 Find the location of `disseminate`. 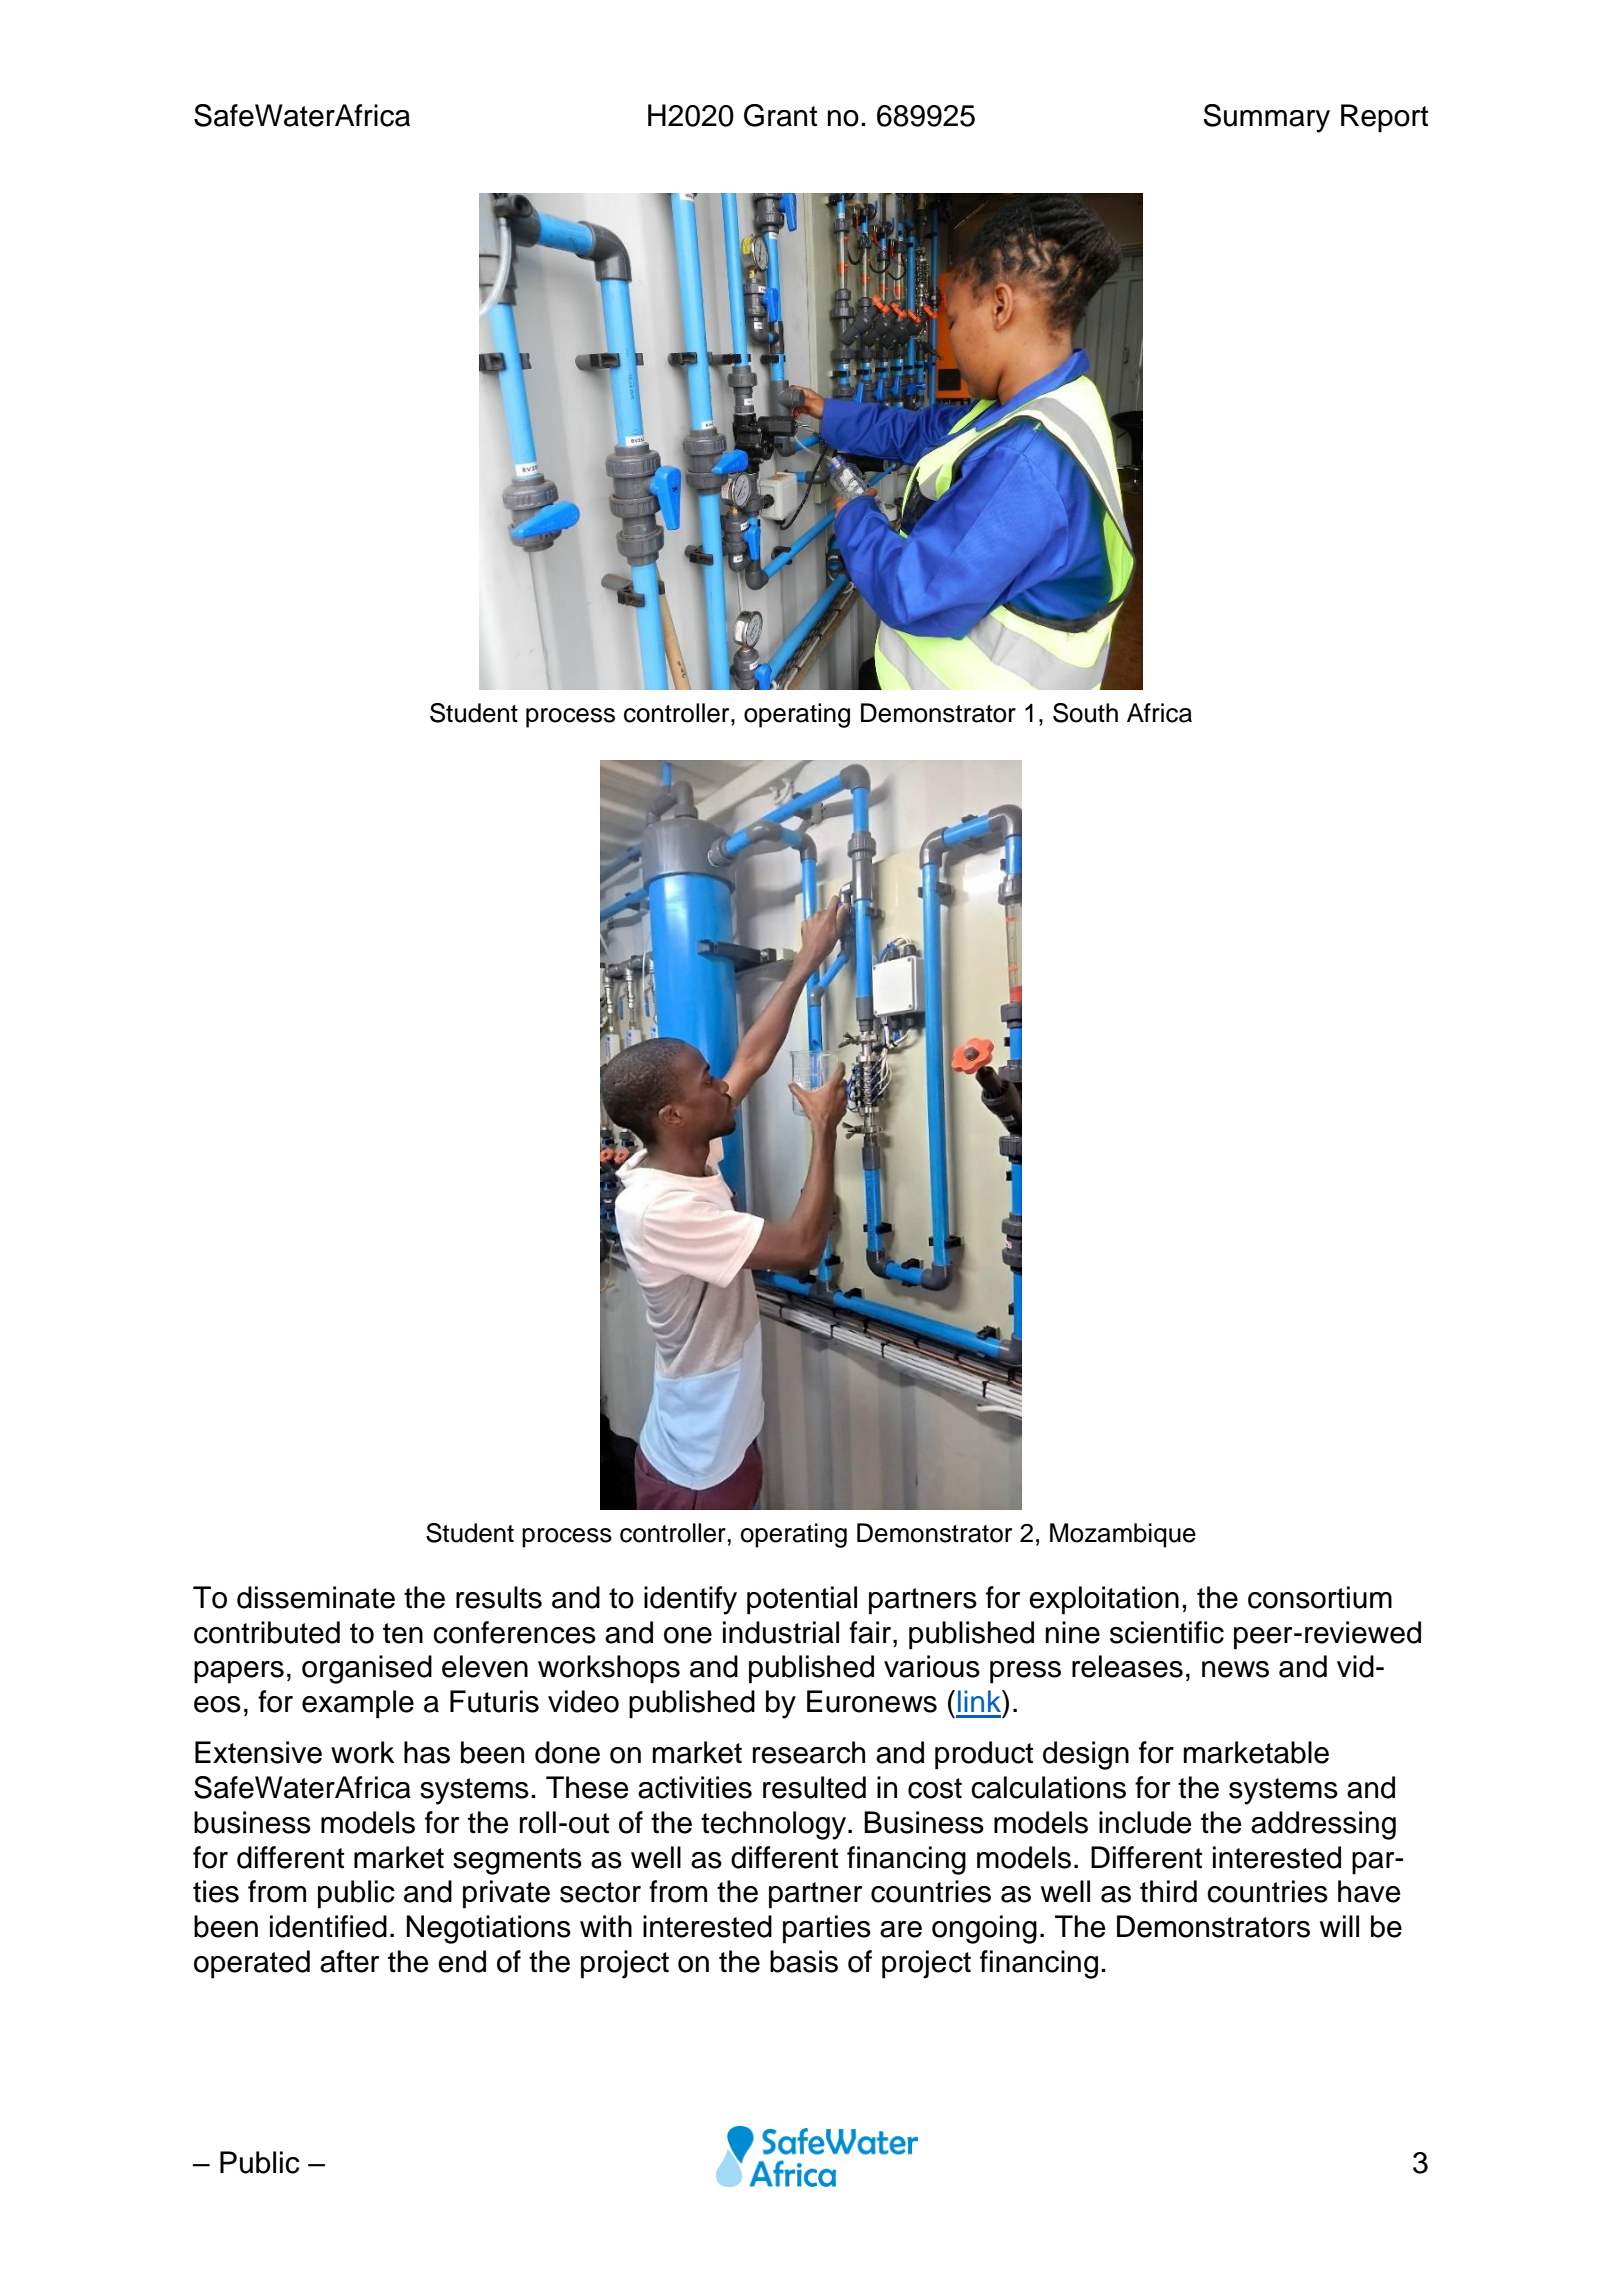

disseminate is located at coordinates (316, 1597).
